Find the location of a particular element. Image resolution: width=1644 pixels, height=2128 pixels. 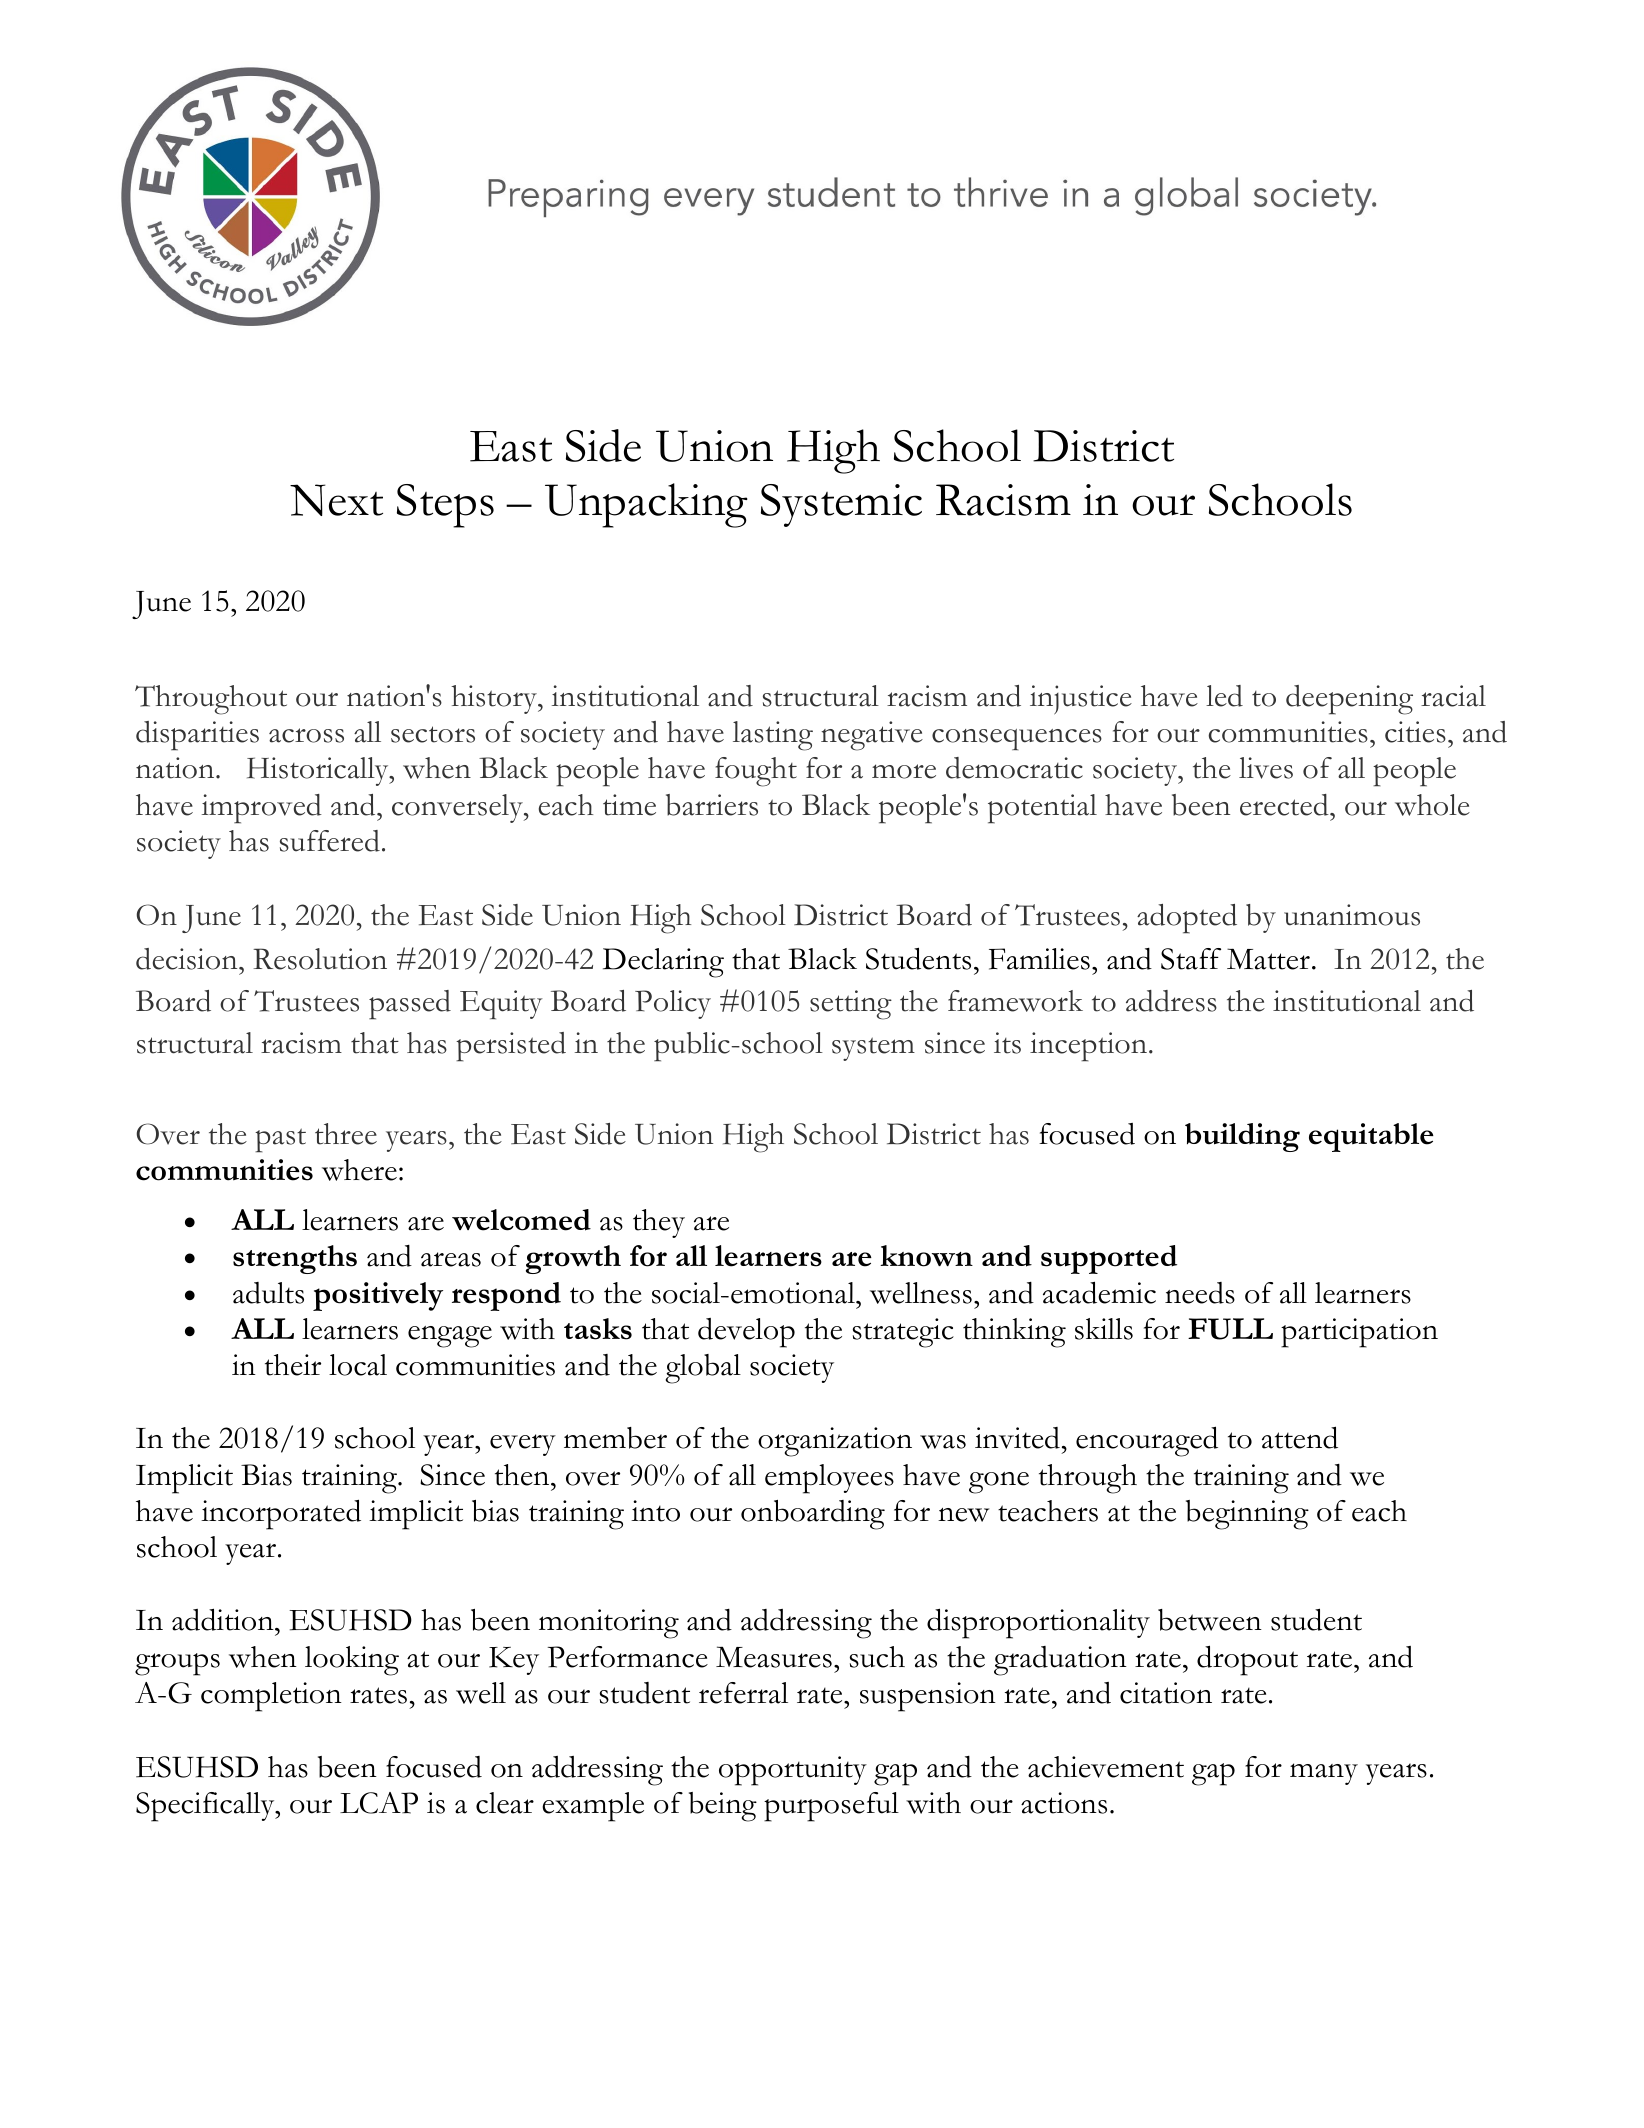

they is located at coordinates (659, 1223).
